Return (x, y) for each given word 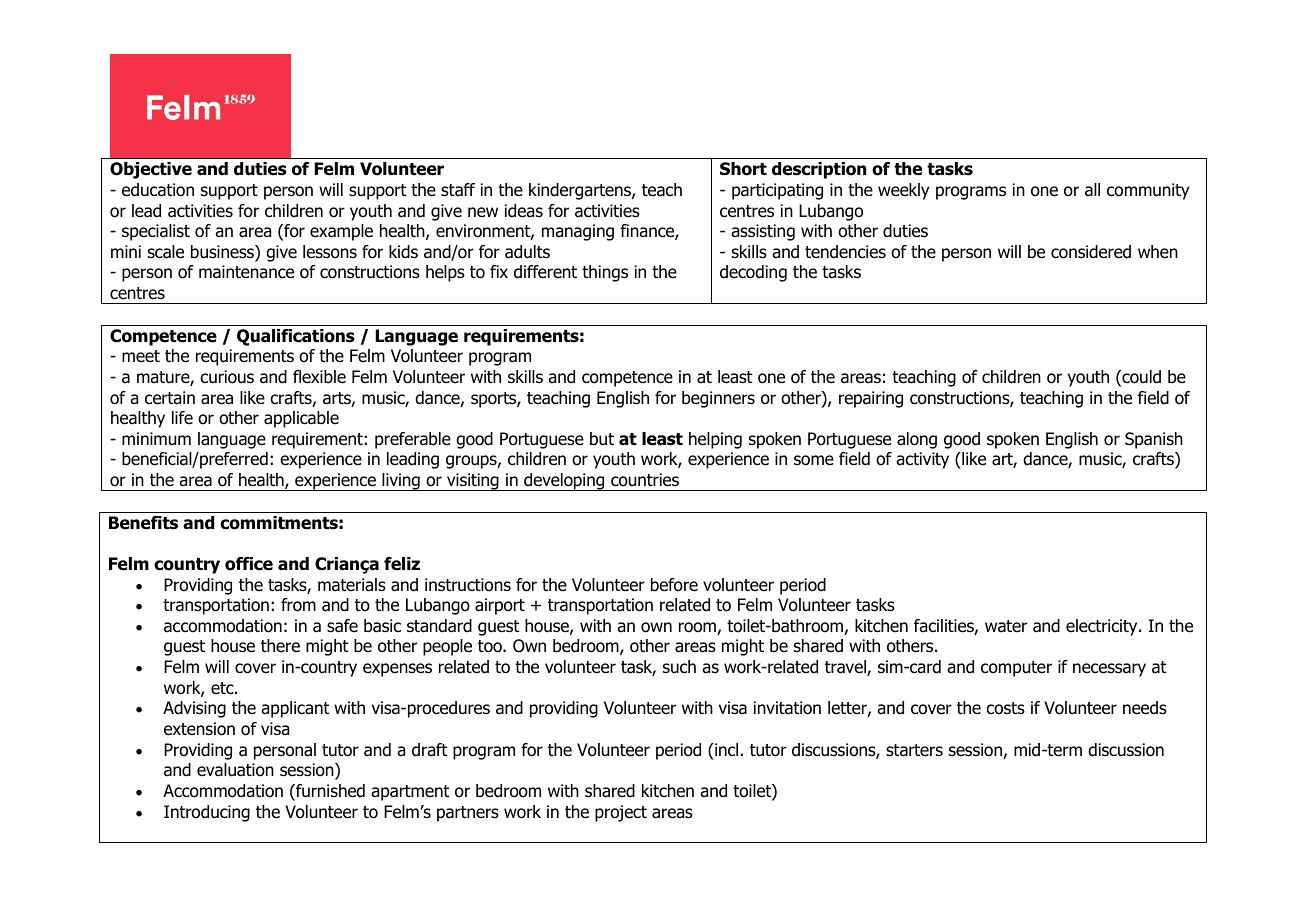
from (298, 605)
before (674, 585)
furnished (329, 792)
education (158, 190)
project (621, 813)
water (1006, 626)
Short (743, 169)
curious (227, 377)
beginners (718, 399)
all (1092, 190)
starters (914, 750)
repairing (871, 399)
